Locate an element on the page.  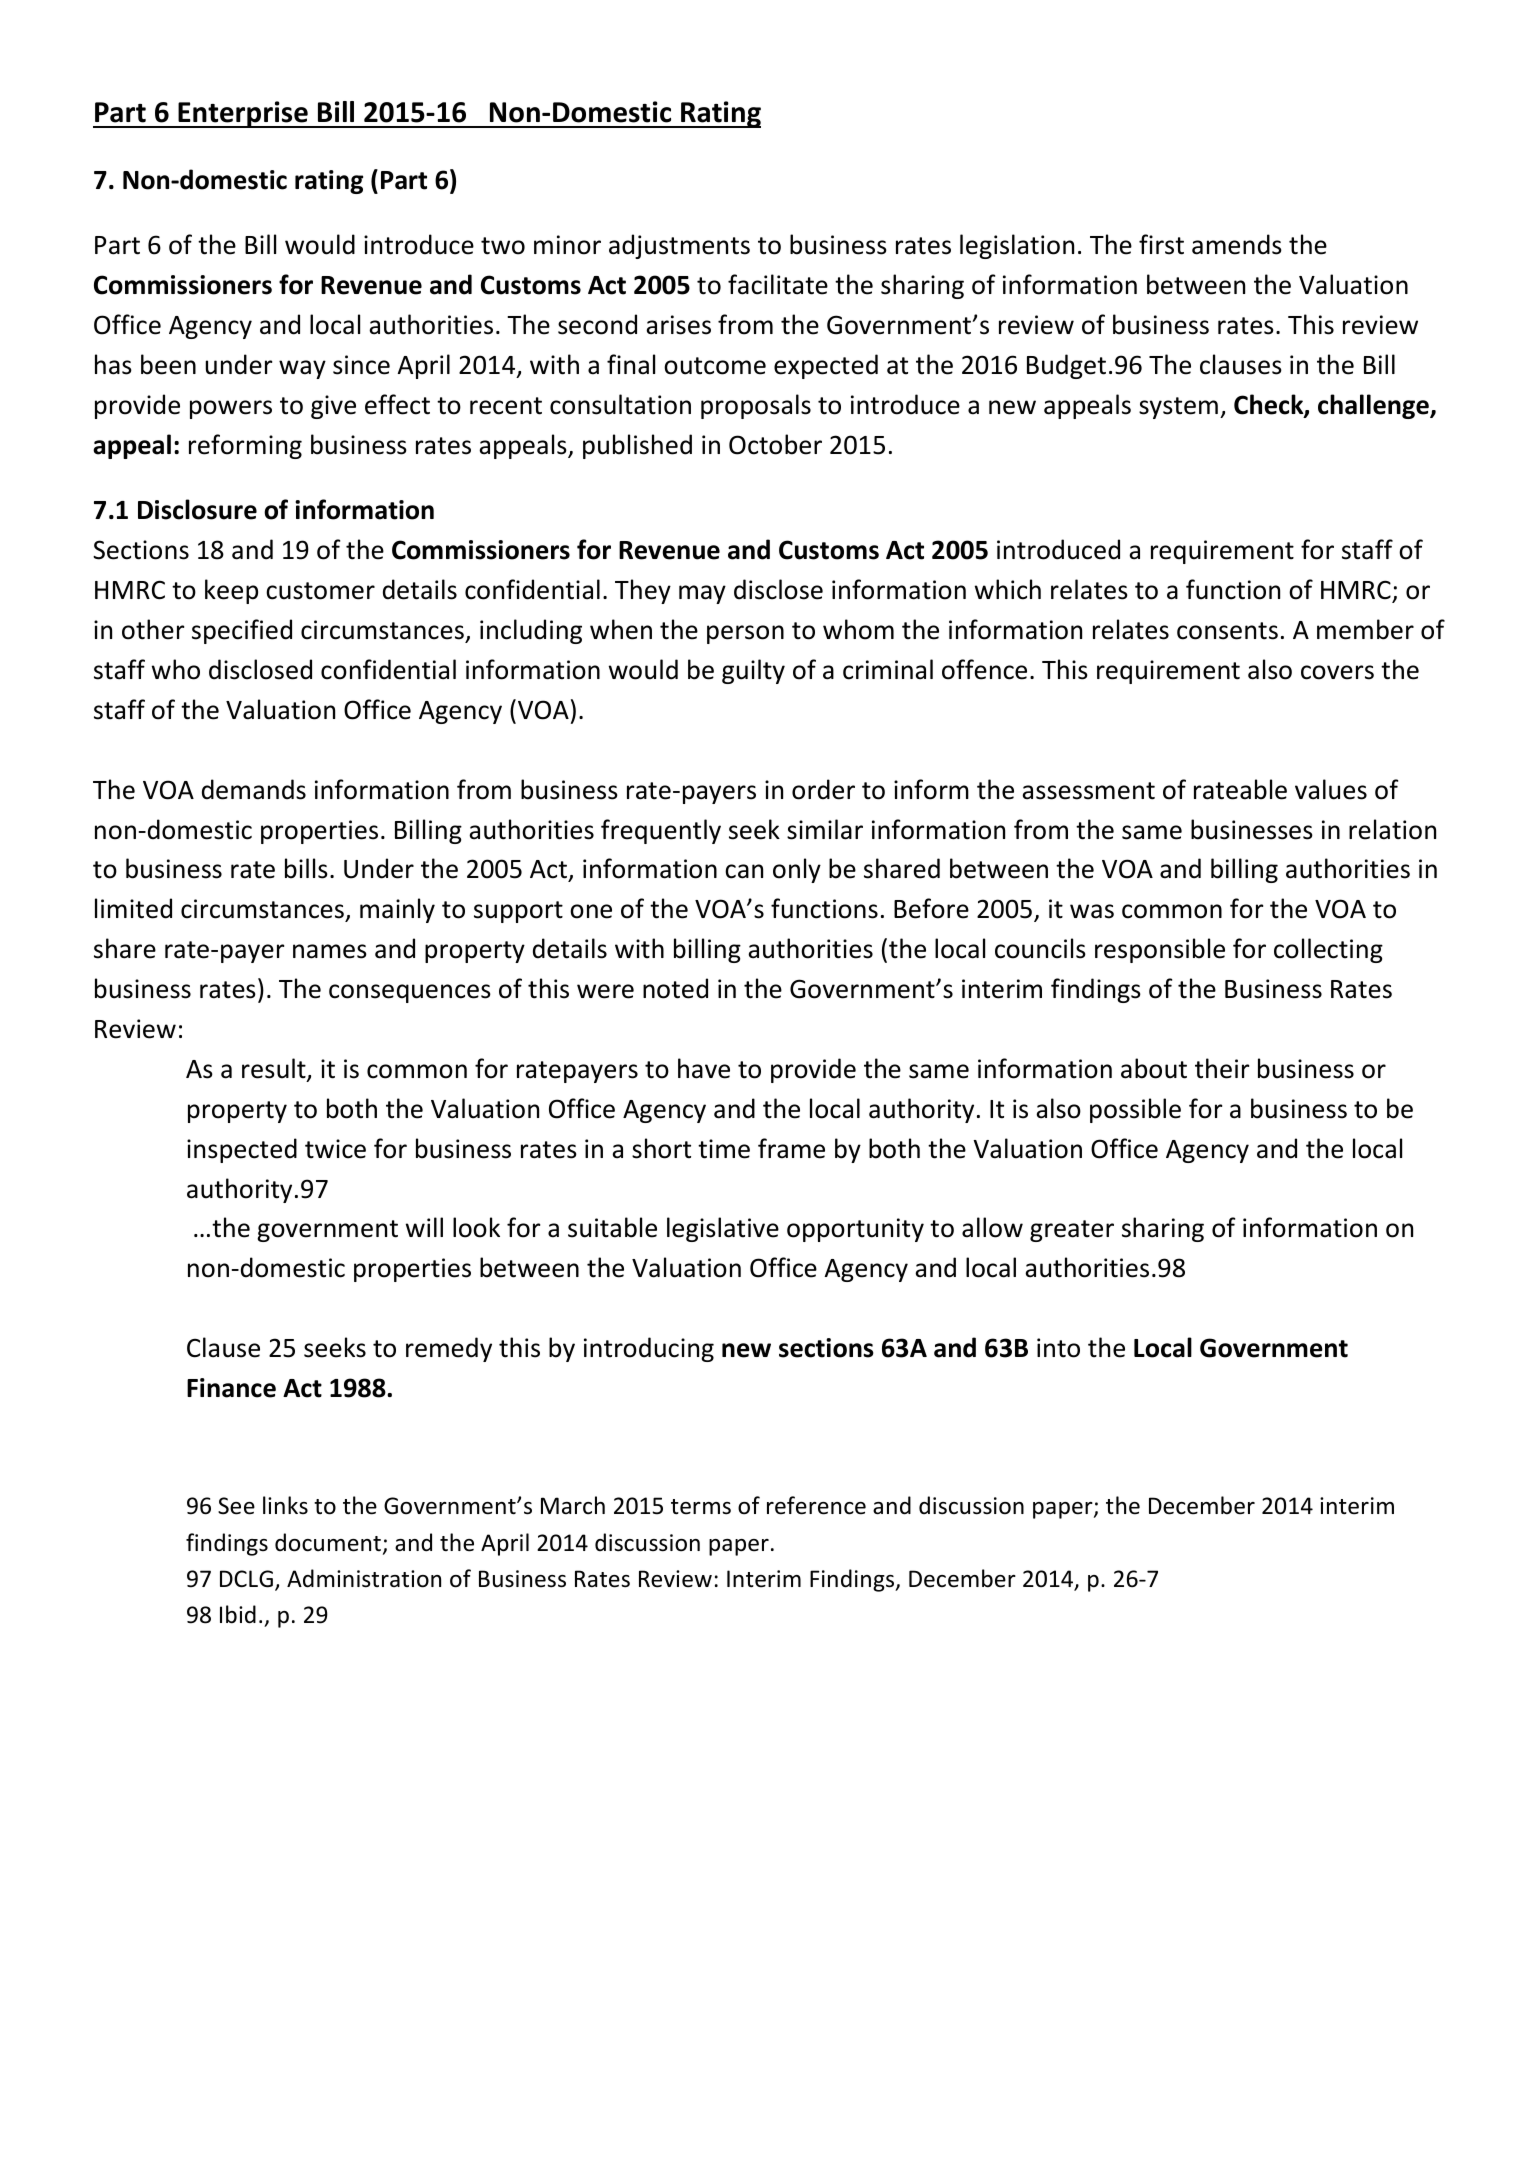
person is located at coordinates (745, 634).
